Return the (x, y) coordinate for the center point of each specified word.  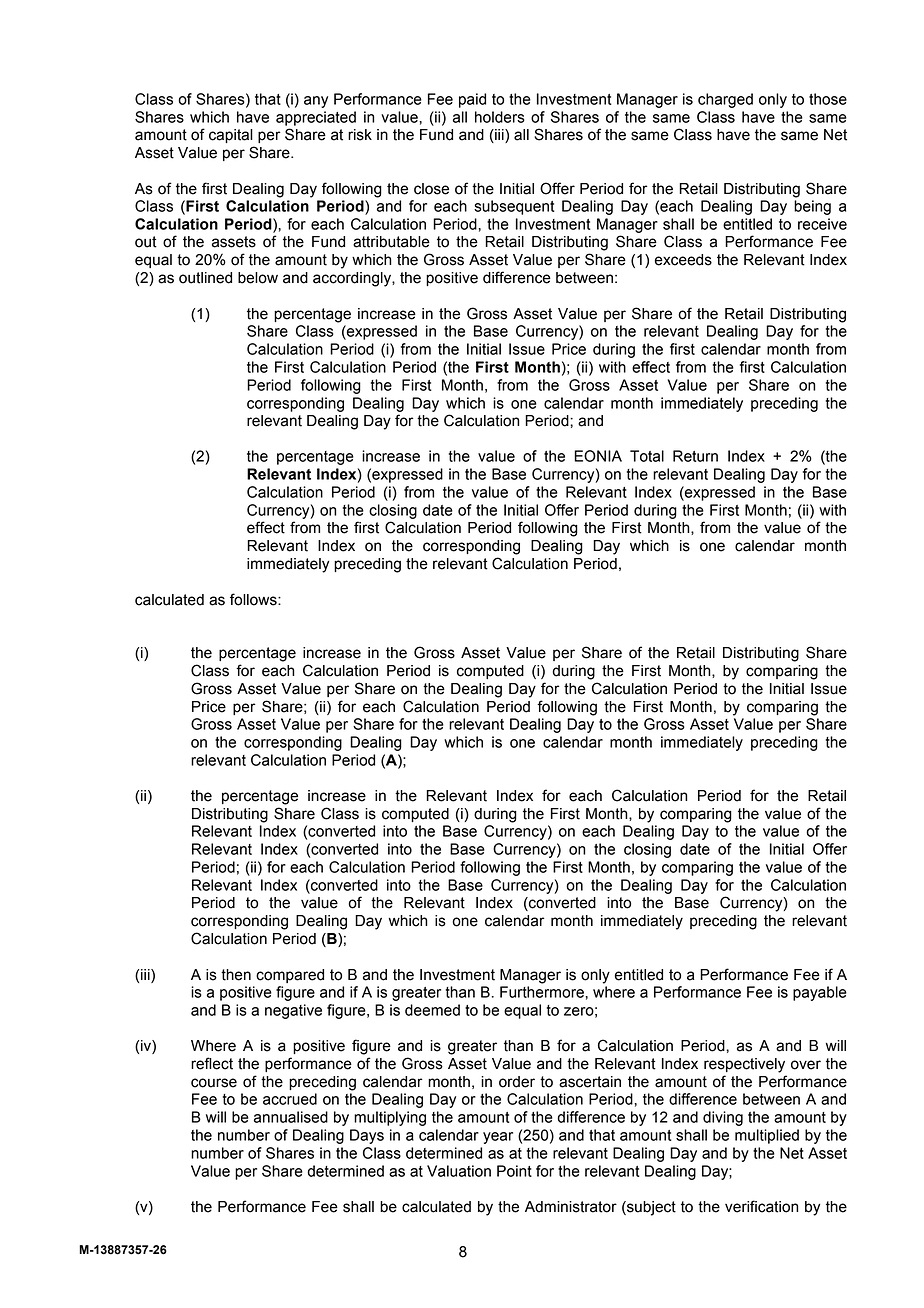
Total (647, 456)
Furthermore (543, 992)
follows (254, 599)
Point (514, 1171)
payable (820, 993)
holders (500, 117)
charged (725, 100)
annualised (291, 1117)
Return (695, 456)
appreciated (316, 118)
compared (290, 976)
